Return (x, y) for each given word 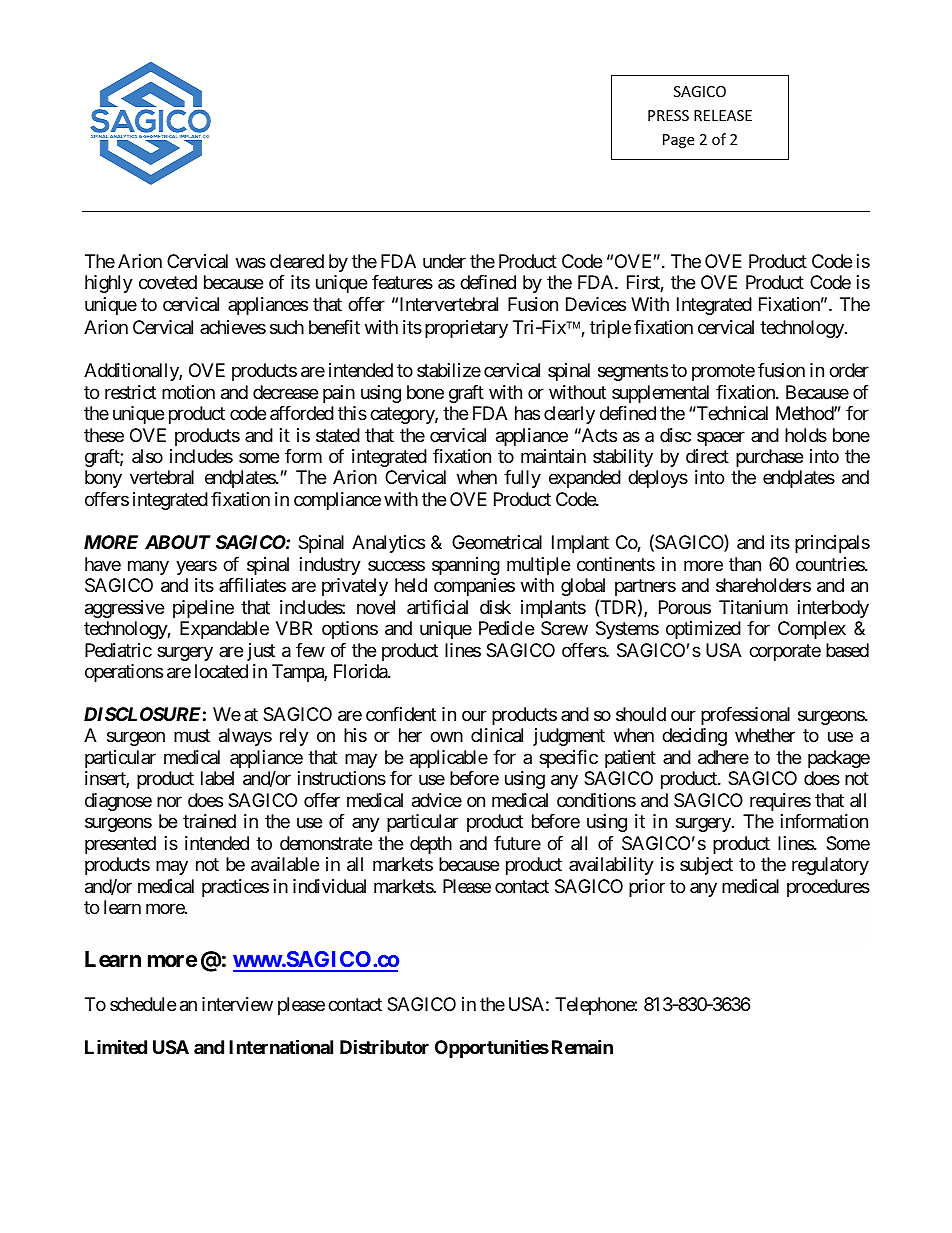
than (745, 564)
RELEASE (723, 115)
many (148, 567)
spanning (466, 566)
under (444, 261)
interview (237, 1004)
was (251, 263)
